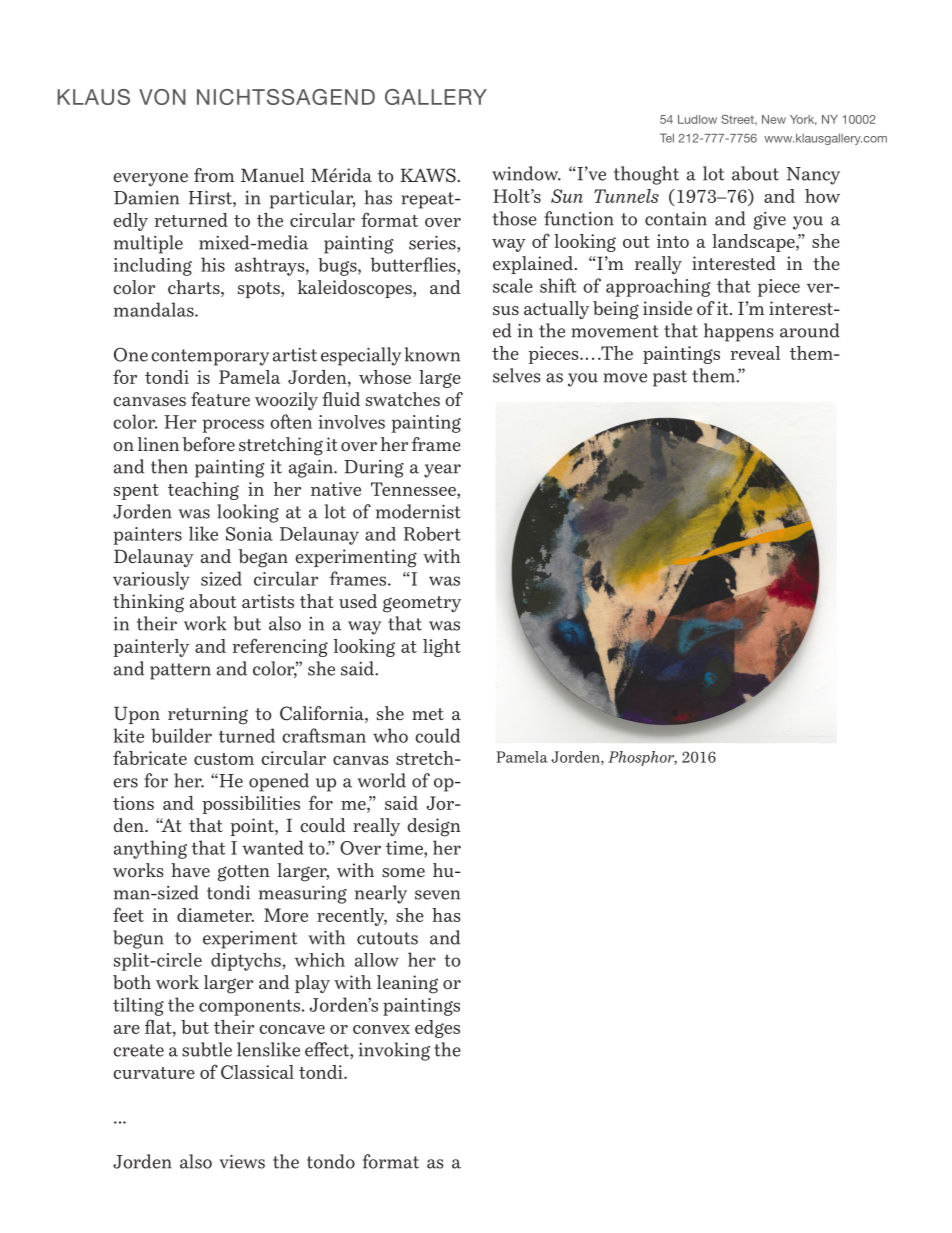 The width and height of the screenshot is (952, 1233). What do you see at coordinates (394, 1051) in the screenshot?
I see `invoking` at bounding box center [394, 1051].
